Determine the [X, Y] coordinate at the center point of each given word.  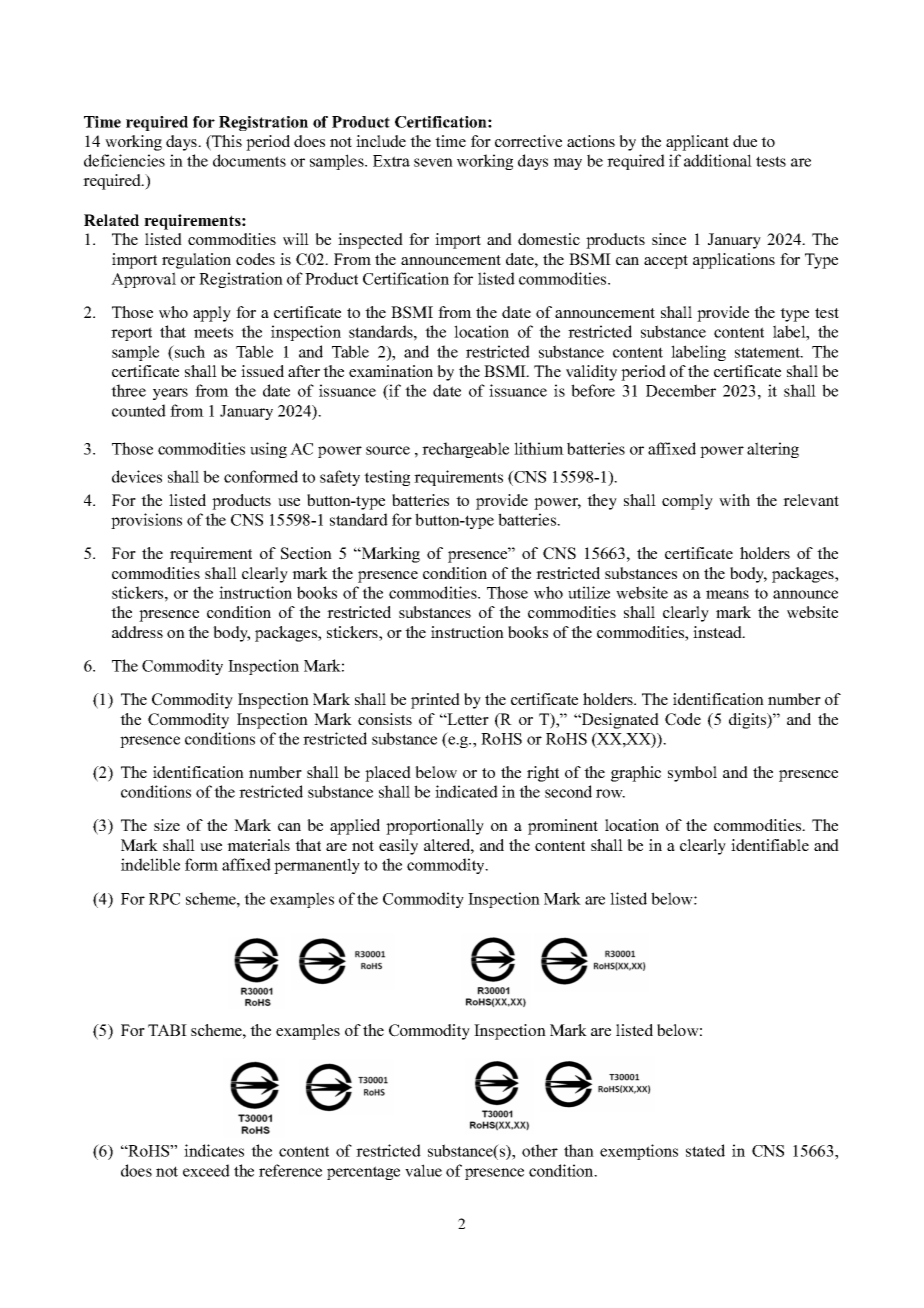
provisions [146, 521]
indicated [466, 791]
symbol [692, 774]
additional [718, 160]
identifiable [770, 845]
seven [433, 162]
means [727, 594]
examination [391, 371]
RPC [164, 899]
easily [398, 847]
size [167, 825]
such [188, 351]
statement [768, 352]
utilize [589, 592]
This [226, 142]
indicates [214, 1150]
